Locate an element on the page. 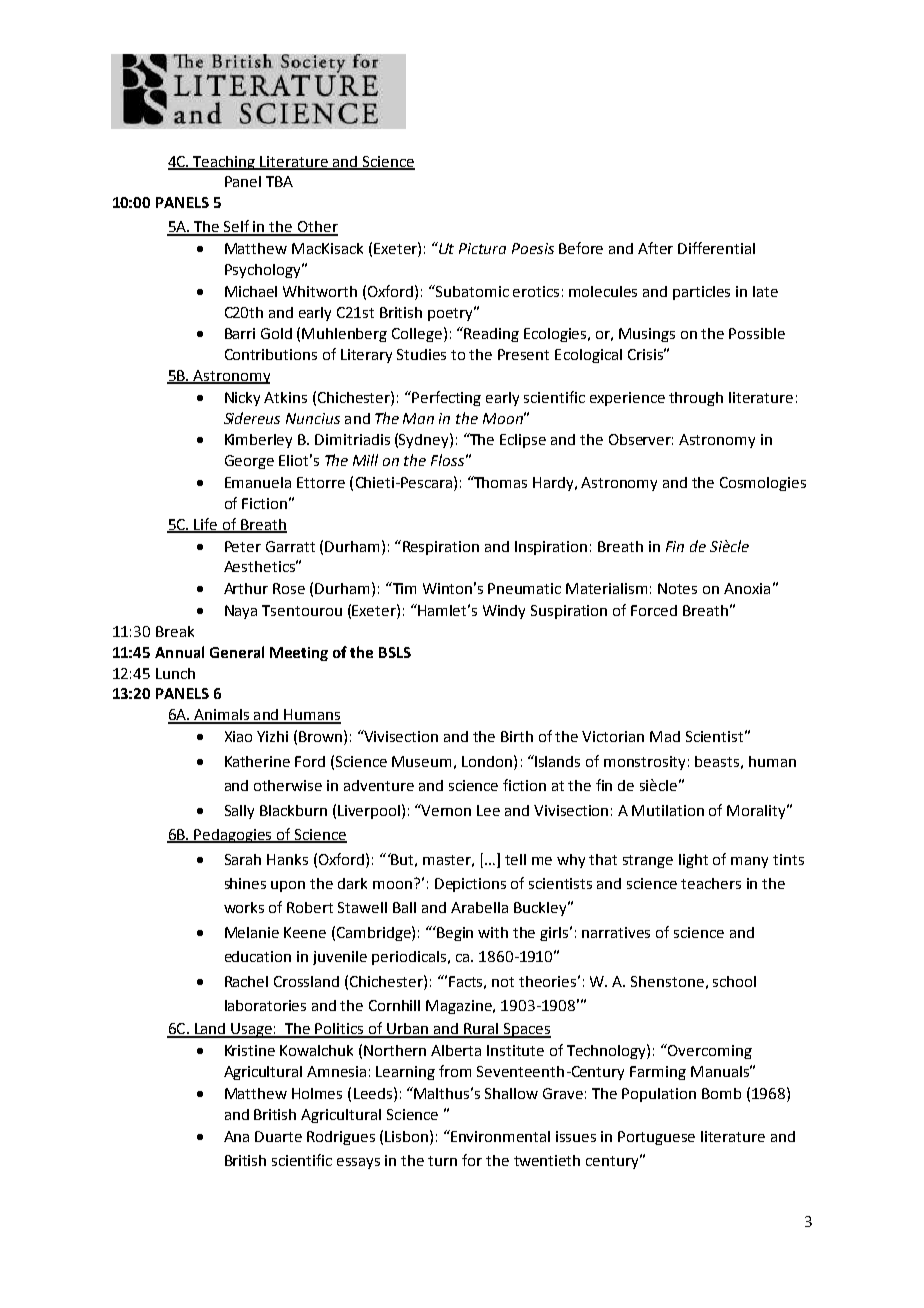 The image size is (924, 1308). Before is located at coordinates (581, 248).
